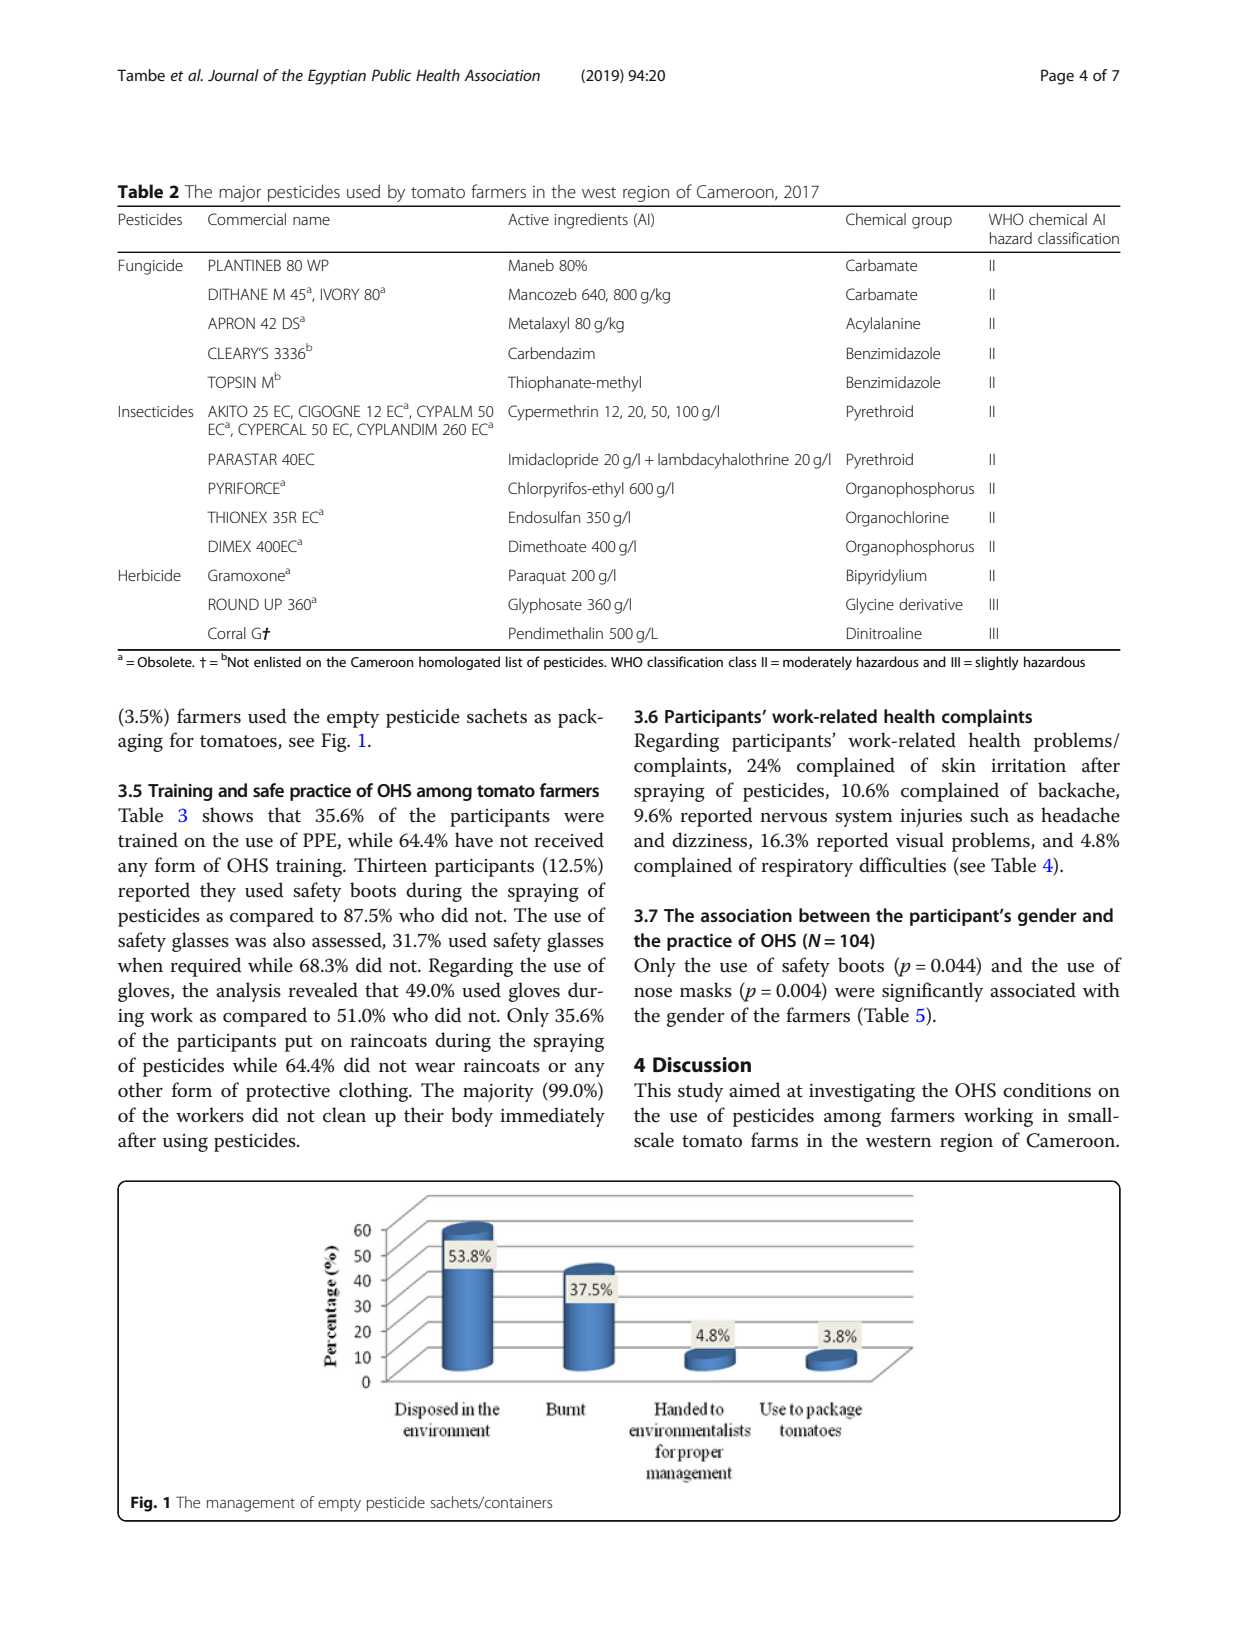 This screenshot has height=1645, width=1238. I want to click on Organochlorine, so click(897, 519).
